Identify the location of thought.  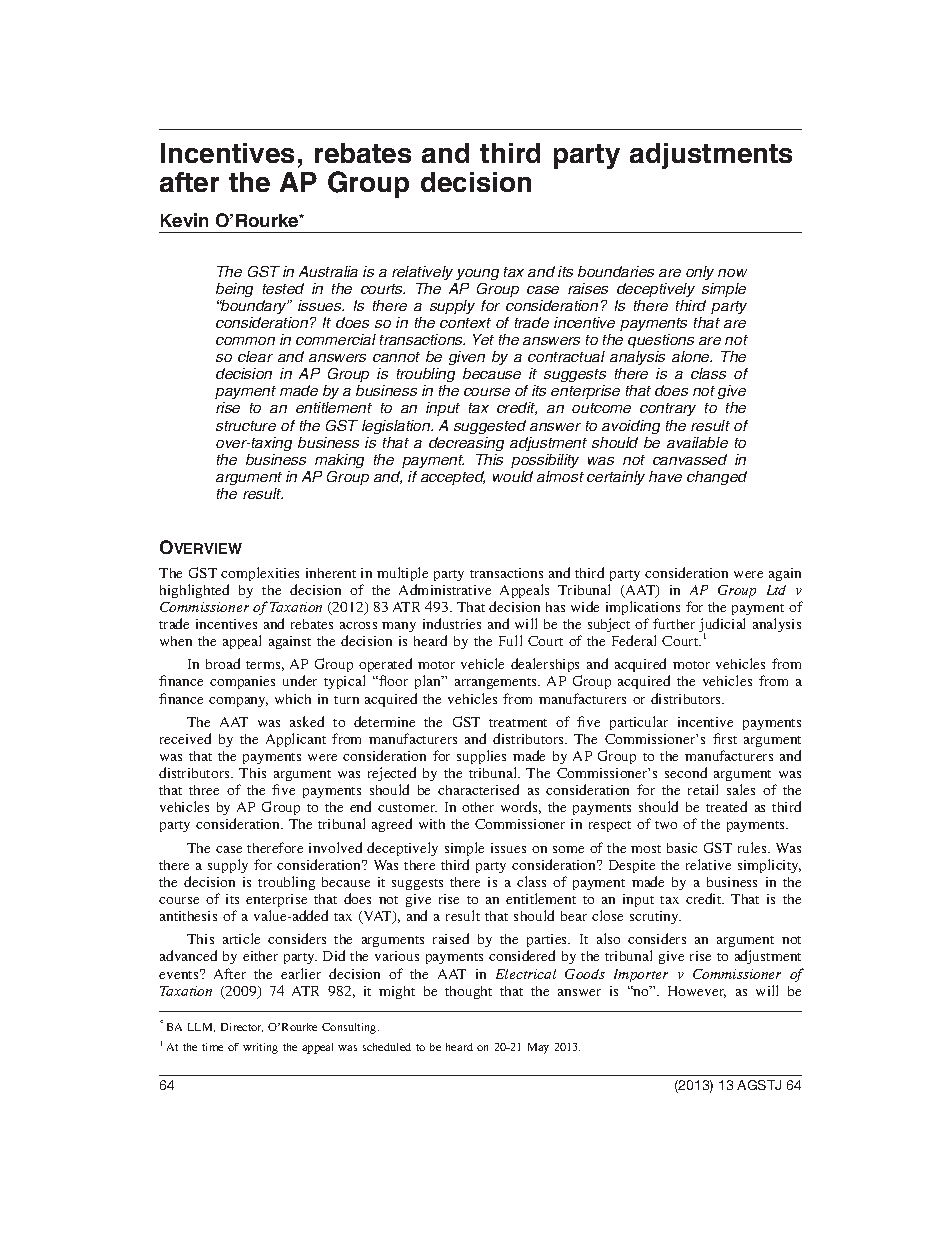
(468, 992).
